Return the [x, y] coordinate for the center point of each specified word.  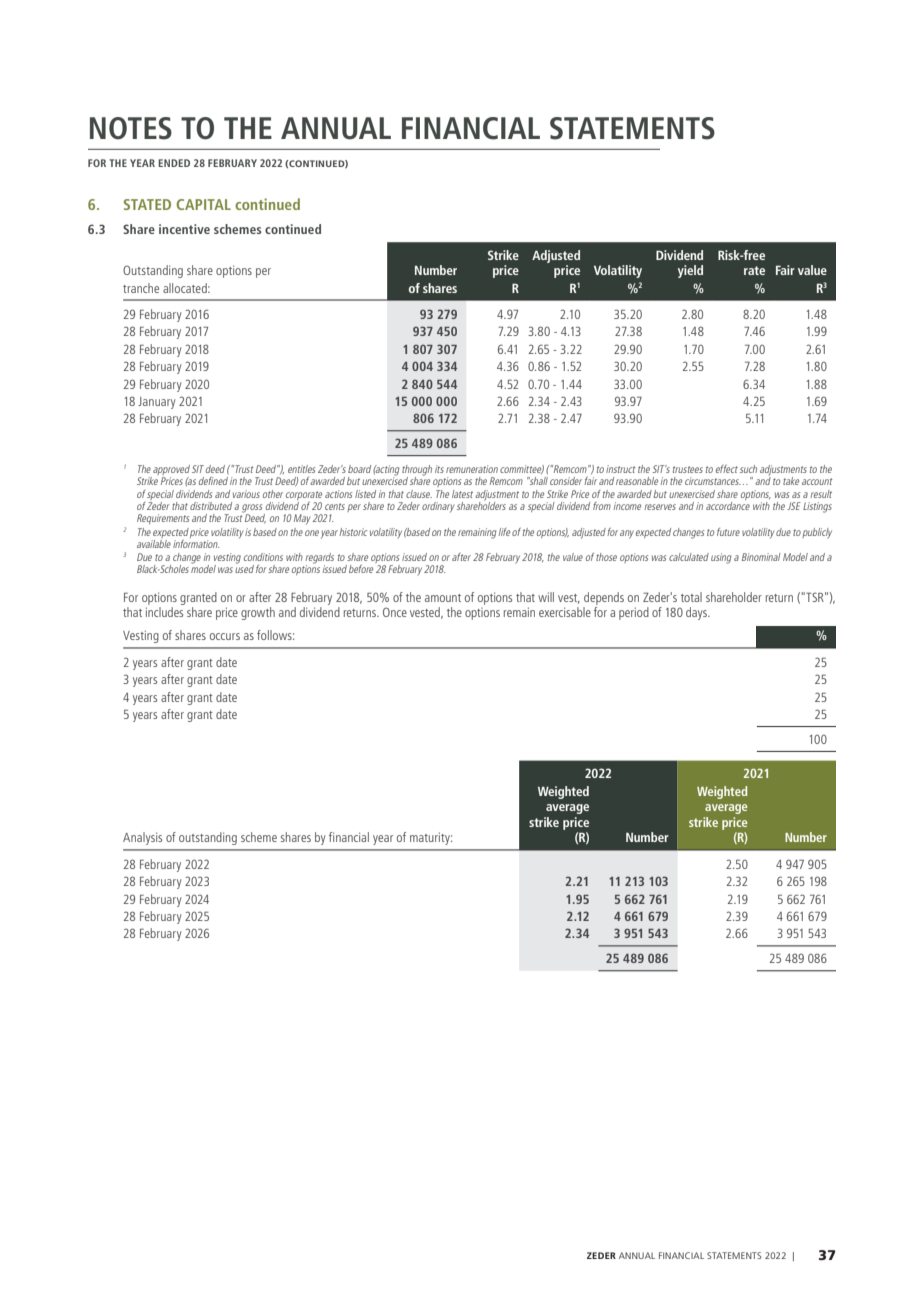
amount [443, 598]
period [634, 613]
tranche [141, 288]
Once [395, 612]
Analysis [142, 838]
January [157, 403]
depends [604, 598]
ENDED [174, 163]
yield [690, 271]
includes [164, 612]
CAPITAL [204, 204]
